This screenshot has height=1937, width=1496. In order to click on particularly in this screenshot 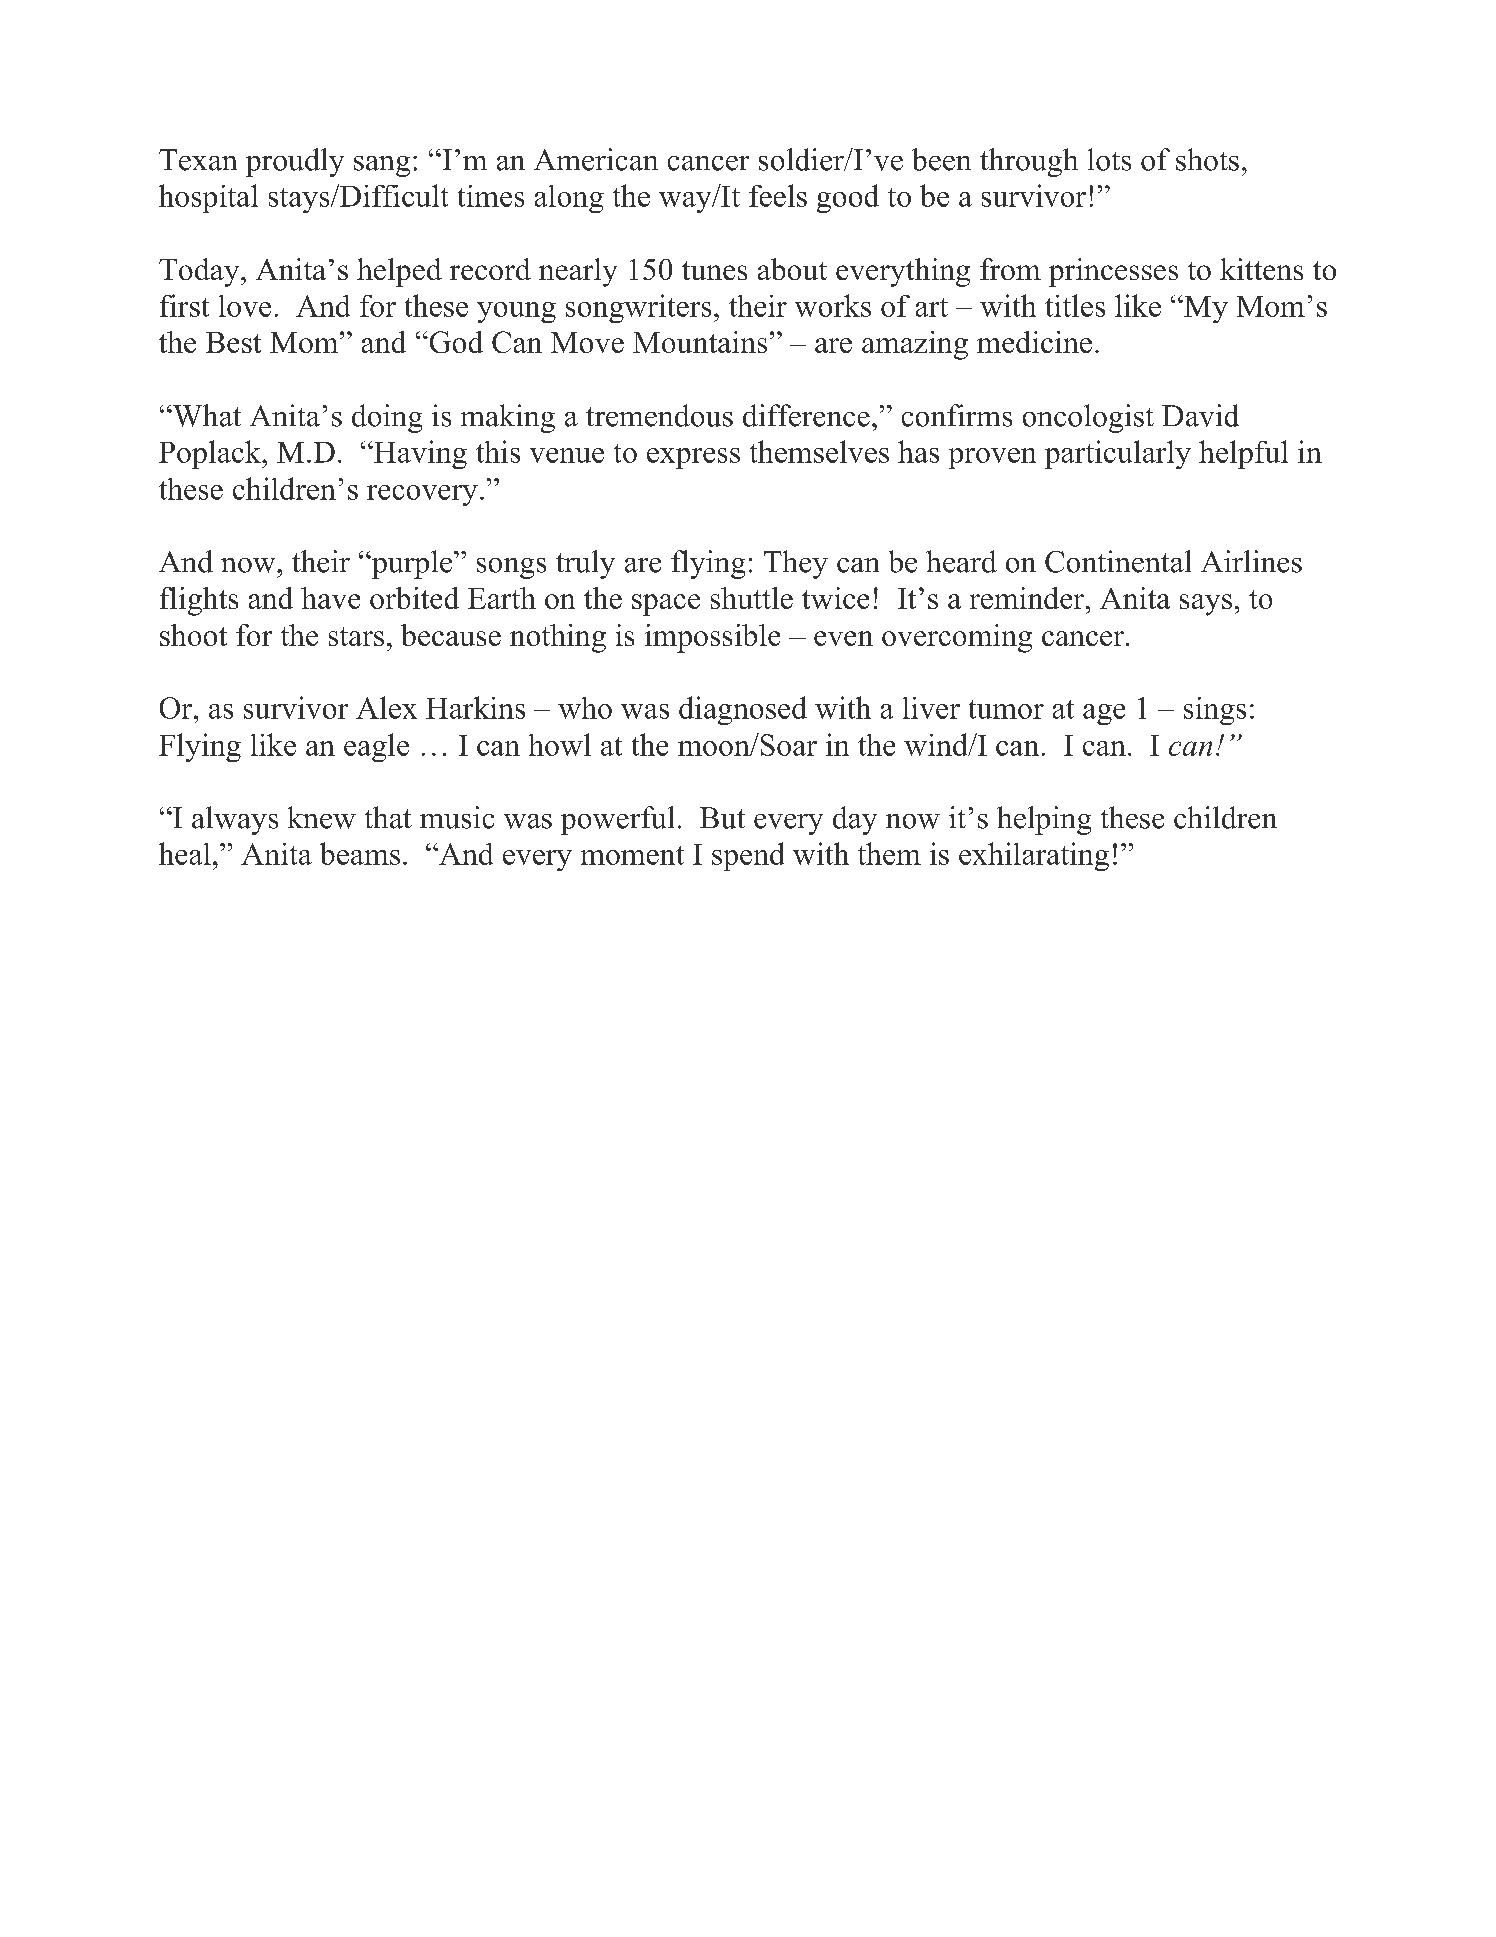, I will do `click(1118, 454)`.
